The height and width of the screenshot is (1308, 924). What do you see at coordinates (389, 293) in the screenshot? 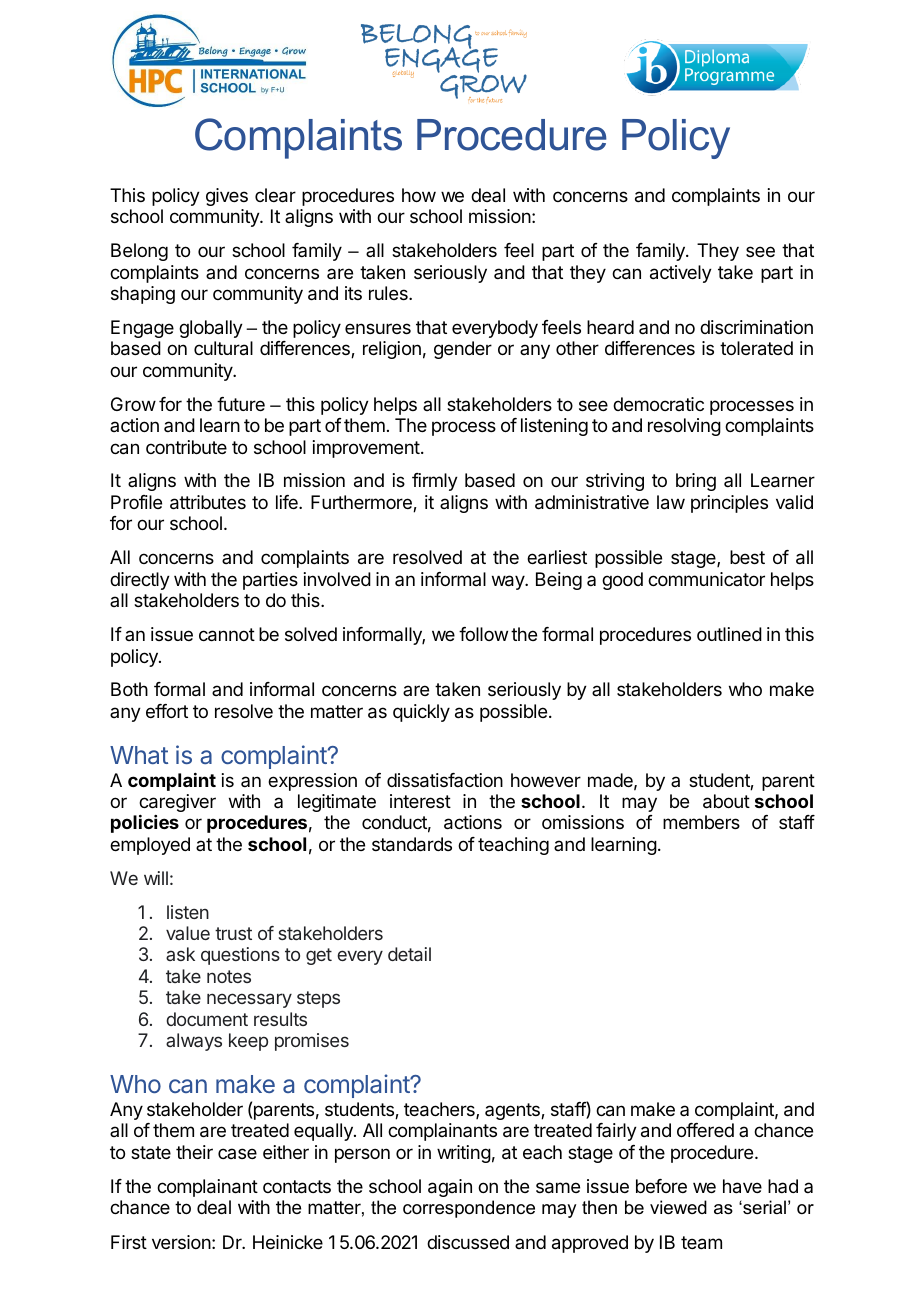
I see `rules` at bounding box center [389, 293].
